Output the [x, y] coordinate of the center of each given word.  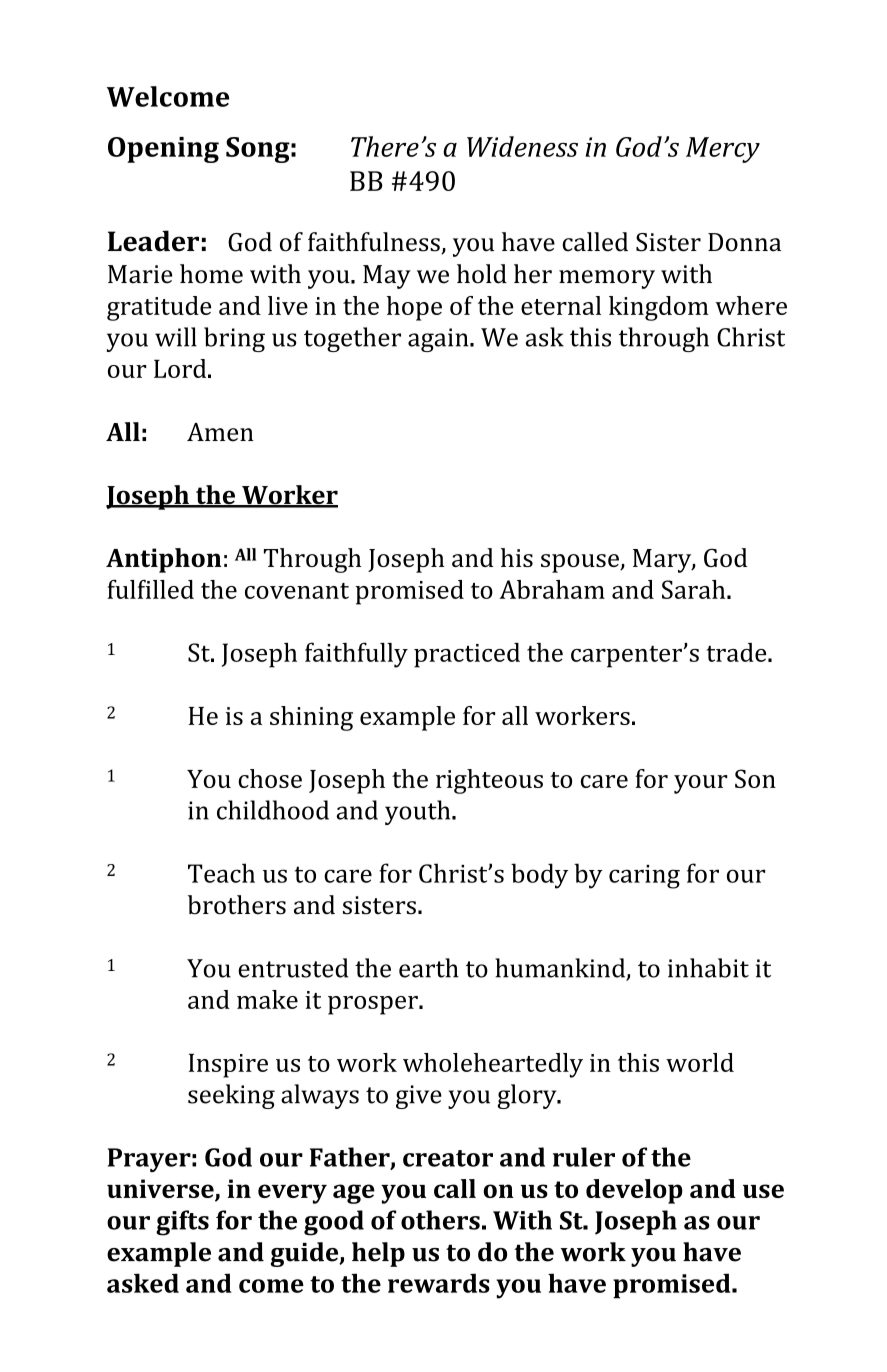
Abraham [552, 589]
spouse [581, 563]
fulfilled [150, 589]
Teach [221, 873]
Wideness [522, 146]
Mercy [723, 150]
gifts [182, 1223]
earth [429, 968]
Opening [163, 150]
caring [644, 877]
